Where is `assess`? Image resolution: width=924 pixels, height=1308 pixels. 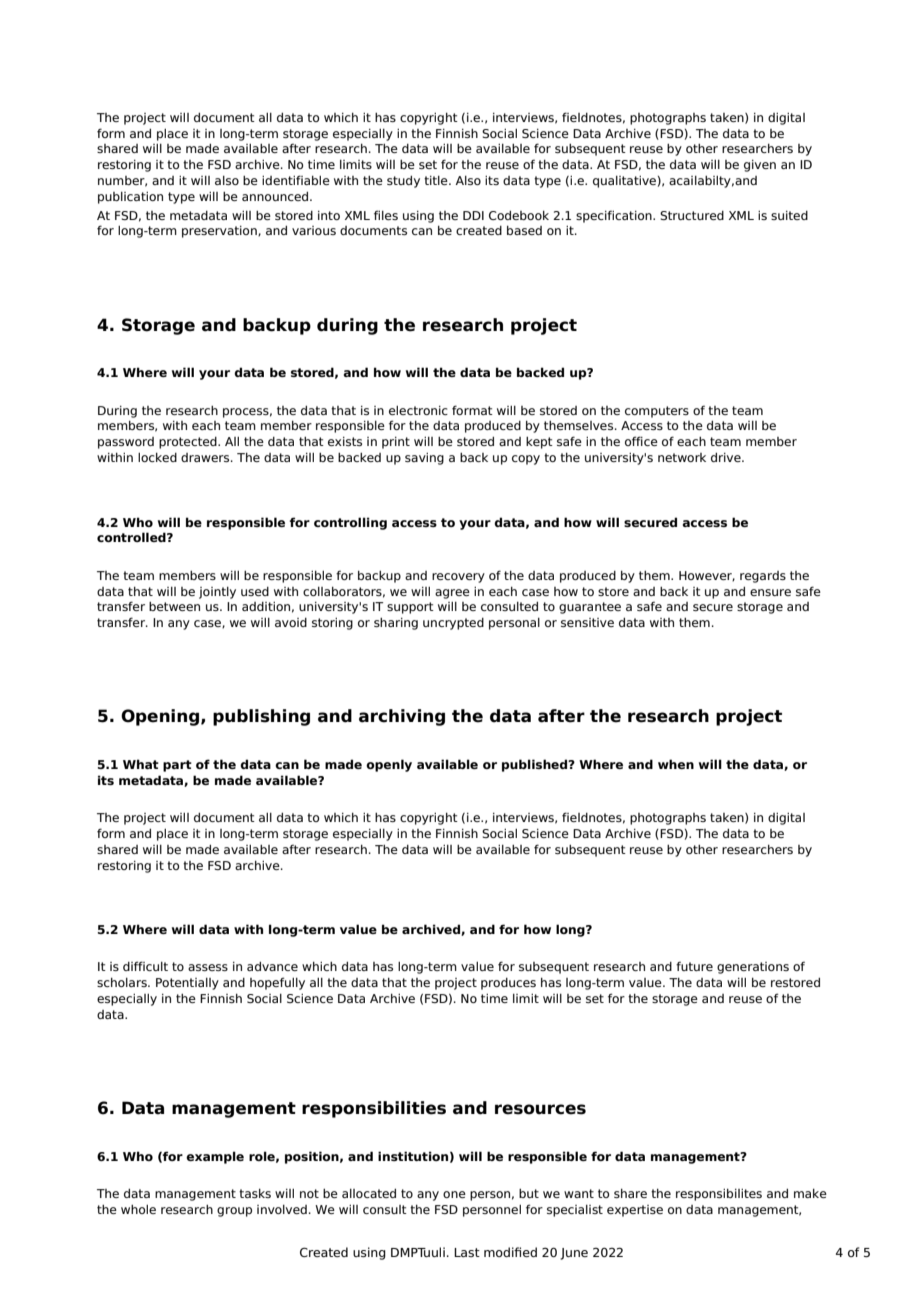 assess is located at coordinates (208, 967).
